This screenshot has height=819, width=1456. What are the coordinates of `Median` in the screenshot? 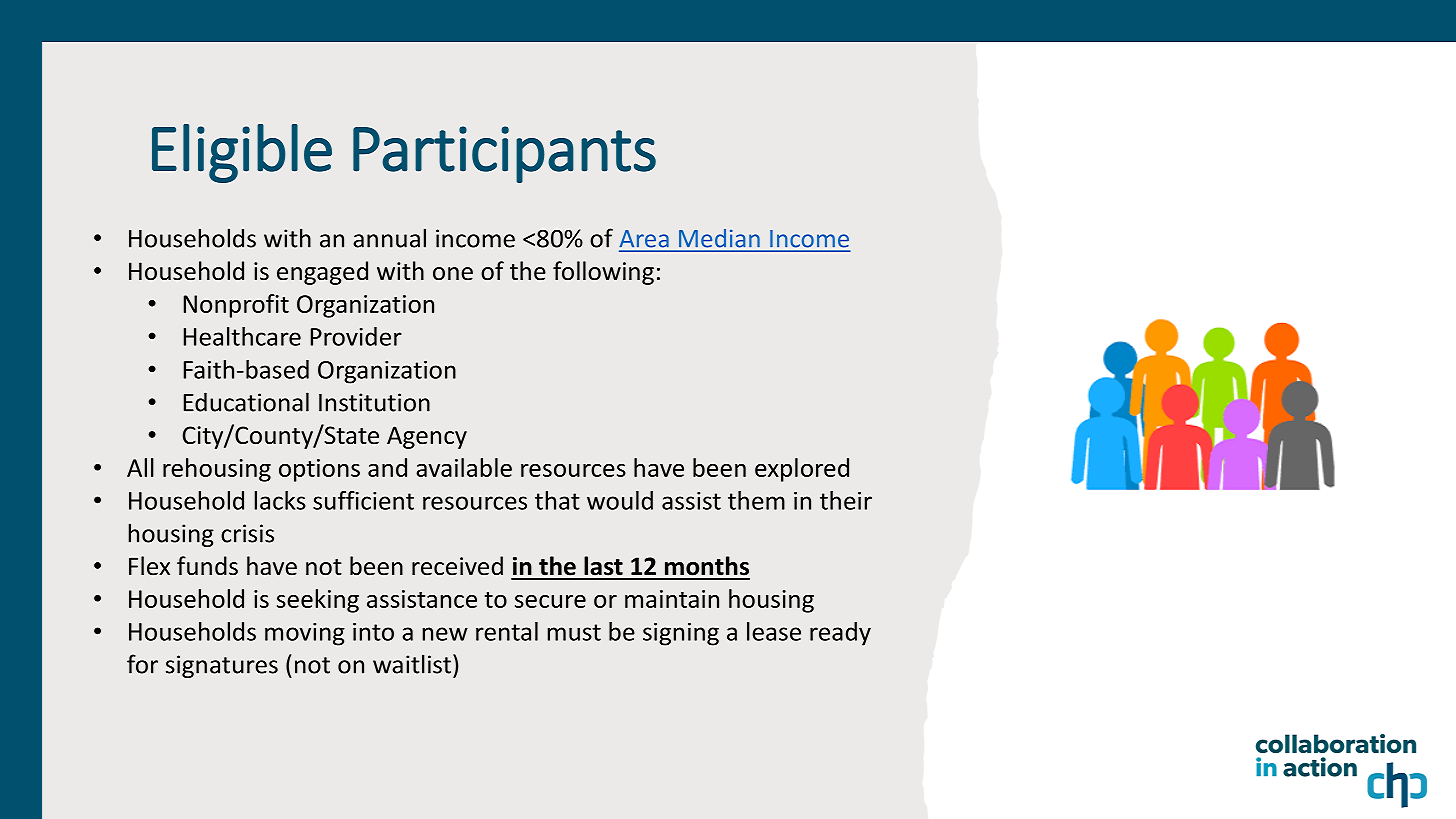 It's located at (719, 238).
